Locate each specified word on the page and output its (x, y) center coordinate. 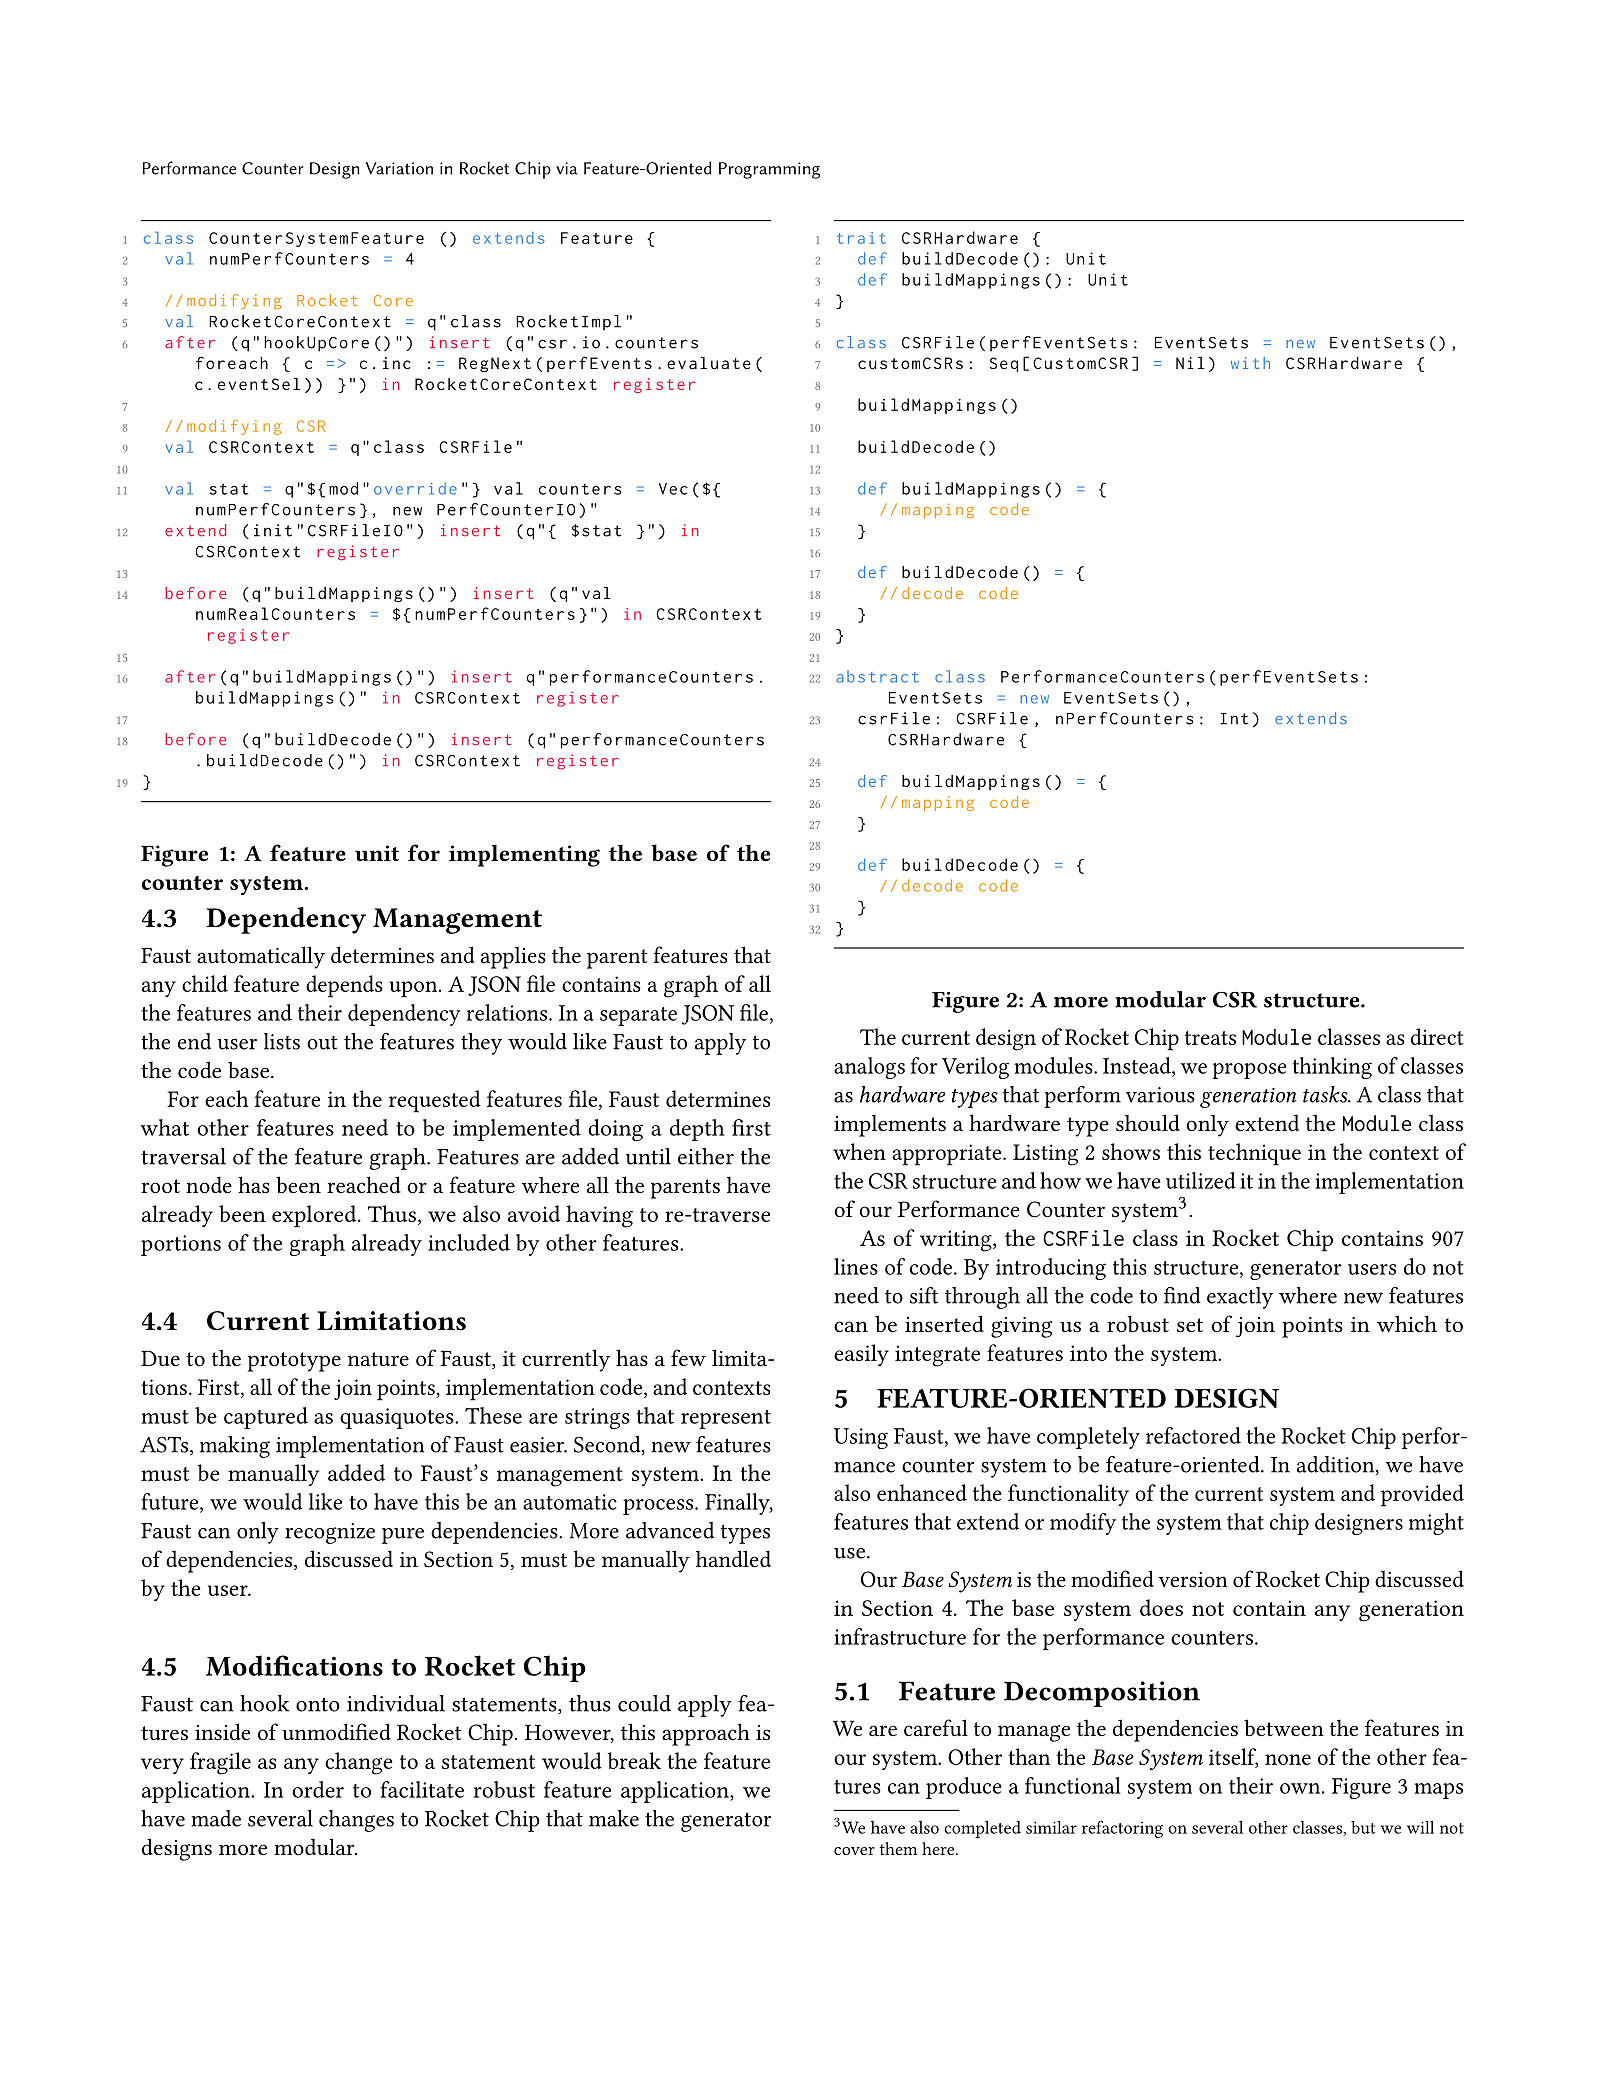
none (1288, 1759)
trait (861, 238)
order (318, 1789)
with (1250, 363)
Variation (399, 168)
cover (854, 1851)
